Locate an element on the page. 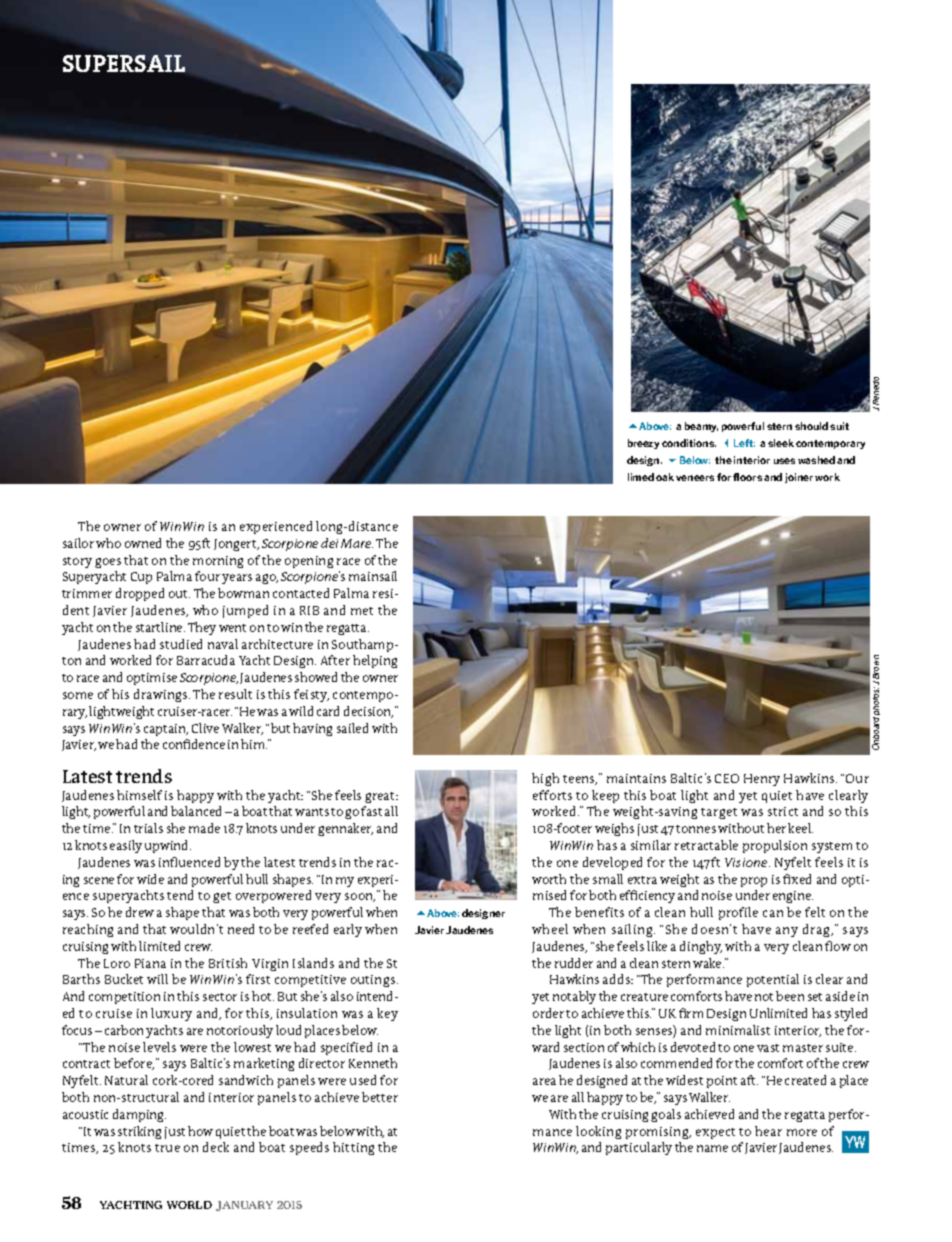  studied is located at coordinates (181, 644).
